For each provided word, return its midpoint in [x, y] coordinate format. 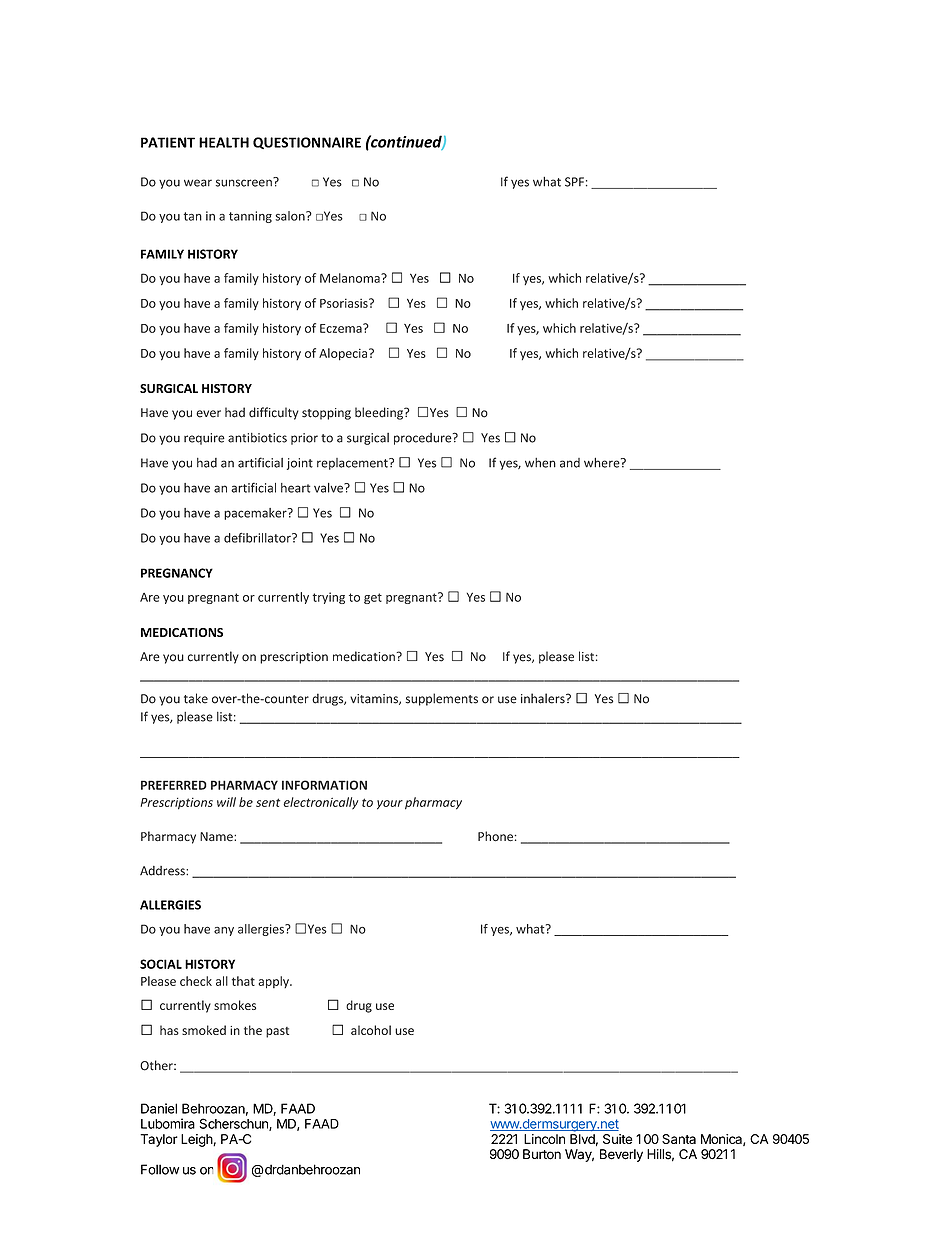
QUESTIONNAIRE [307, 143]
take [196, 698]
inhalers [544, 698]
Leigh [197, 1140]
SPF [574, 182]
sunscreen [245, 182]
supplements [442, 699]
